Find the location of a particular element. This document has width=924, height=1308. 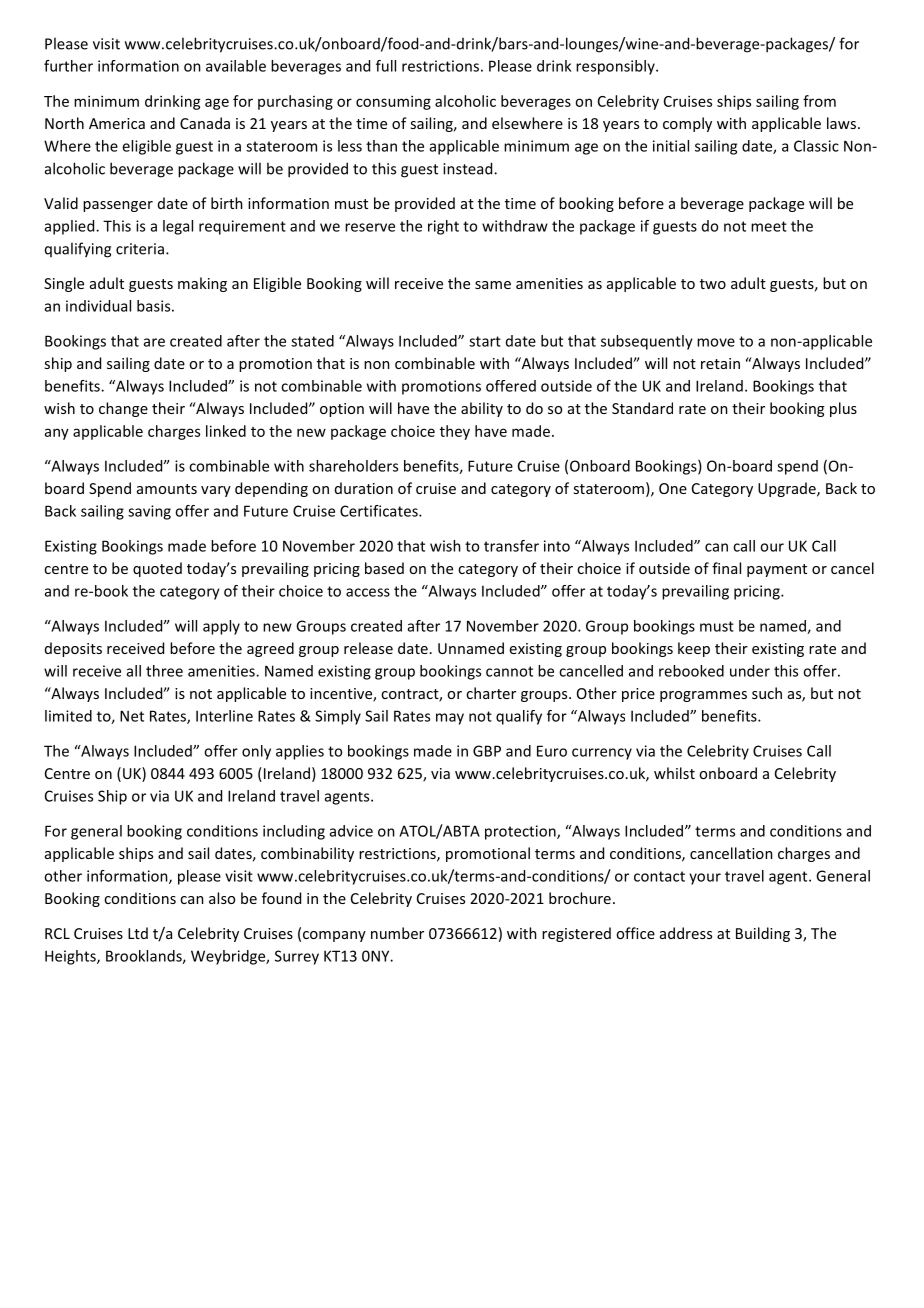

Ltd is located at coordinates (138, 933).
